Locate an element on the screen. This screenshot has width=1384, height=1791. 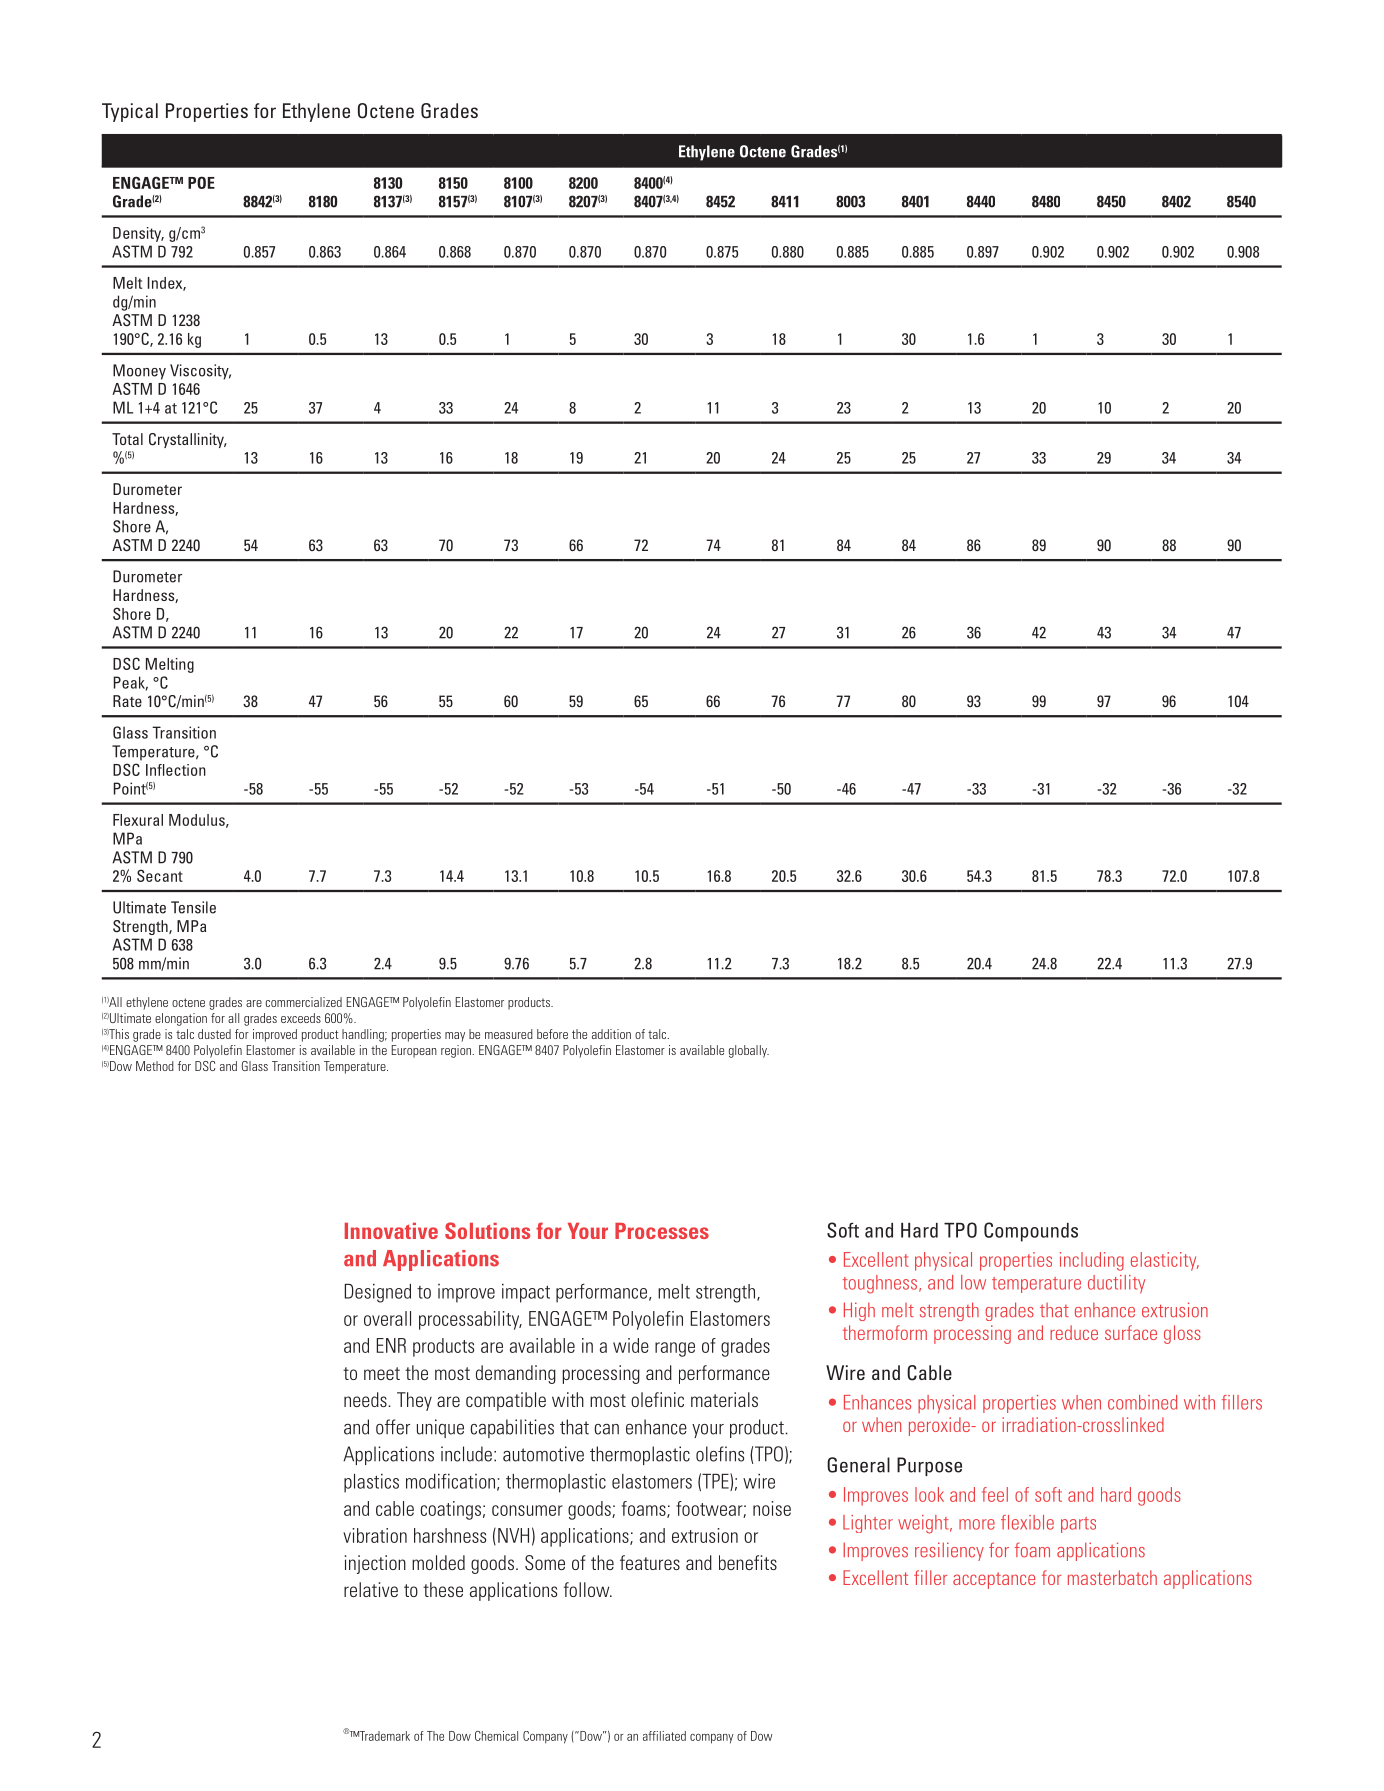
Density is located at coordinates (138, 234).
